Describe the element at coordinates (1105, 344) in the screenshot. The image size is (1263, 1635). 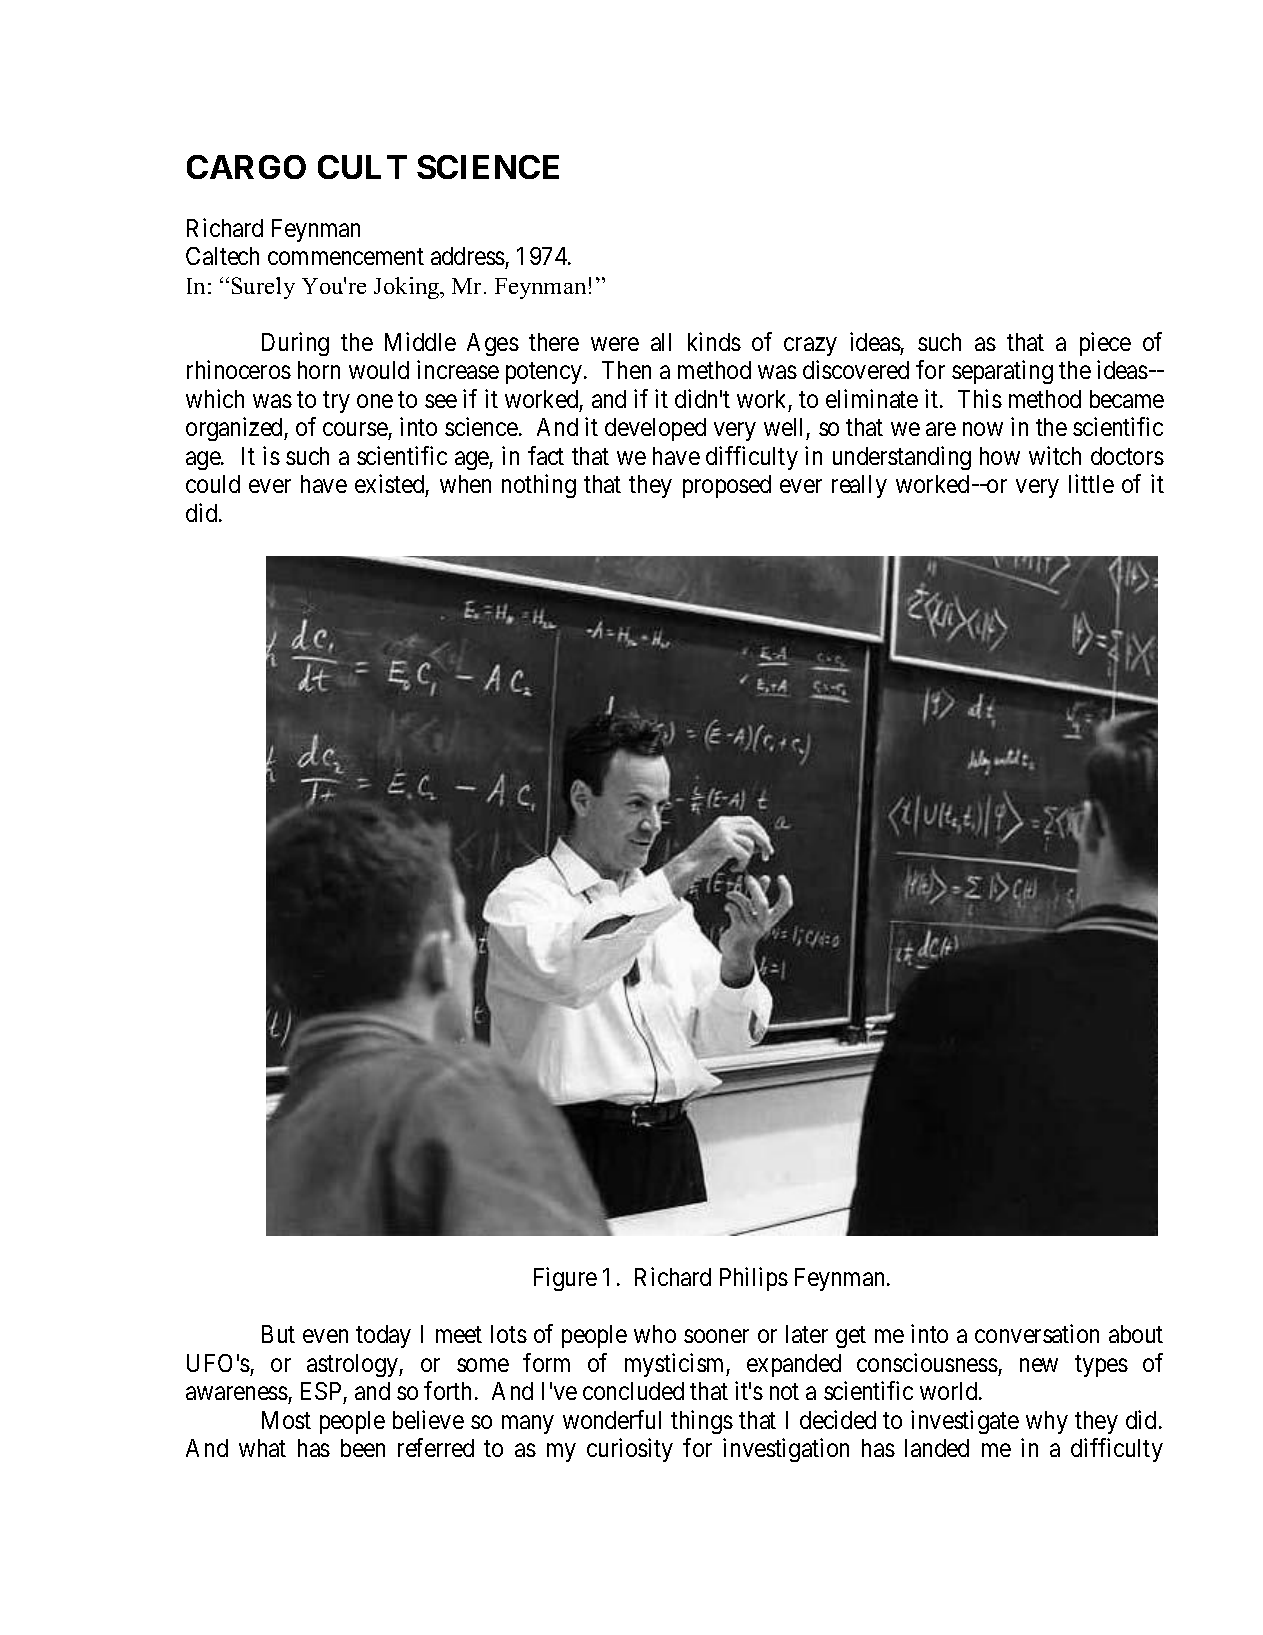
I see `piece` at that location.
